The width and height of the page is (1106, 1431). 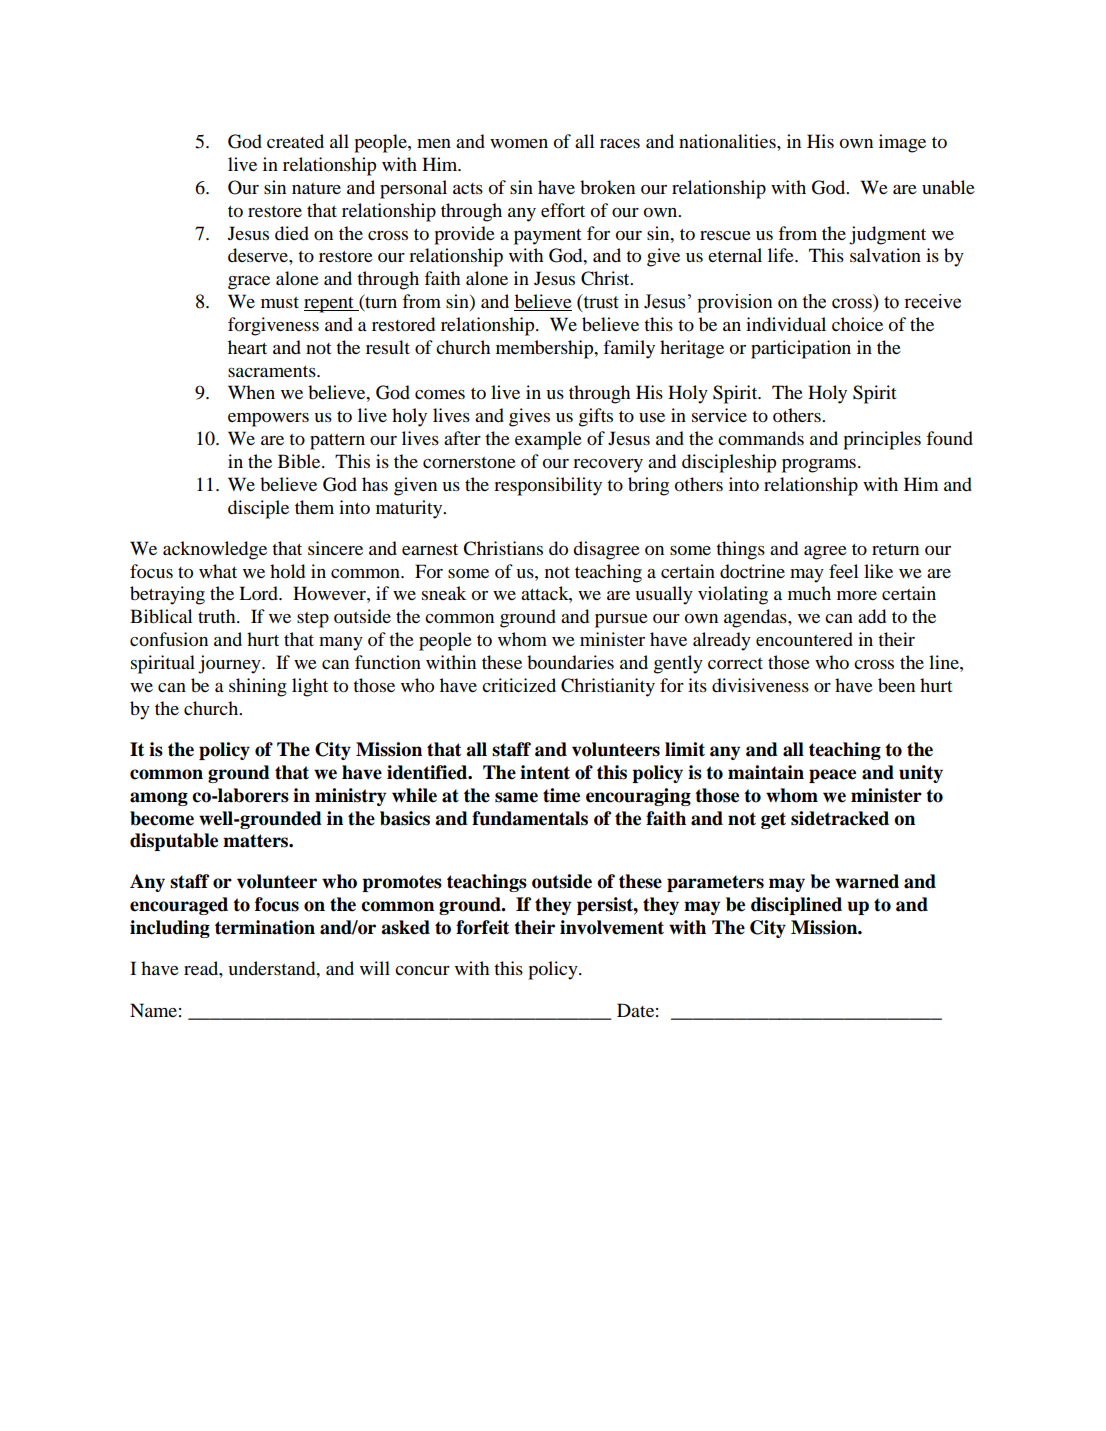 What do you see at coordinates (273, 968) in the page?
I see `understand` at bounding box center [273, 968].
